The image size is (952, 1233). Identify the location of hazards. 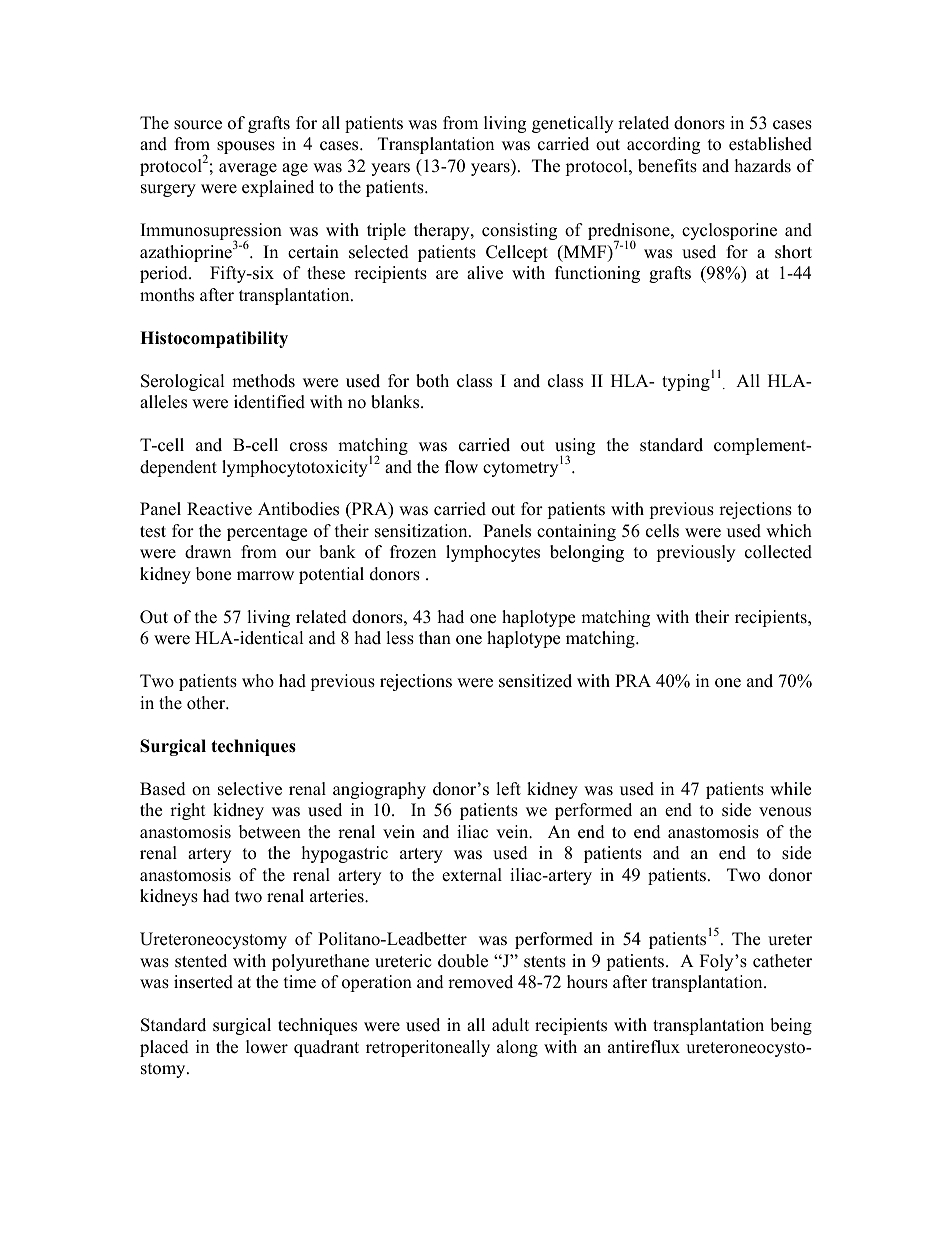
(763, 166).
